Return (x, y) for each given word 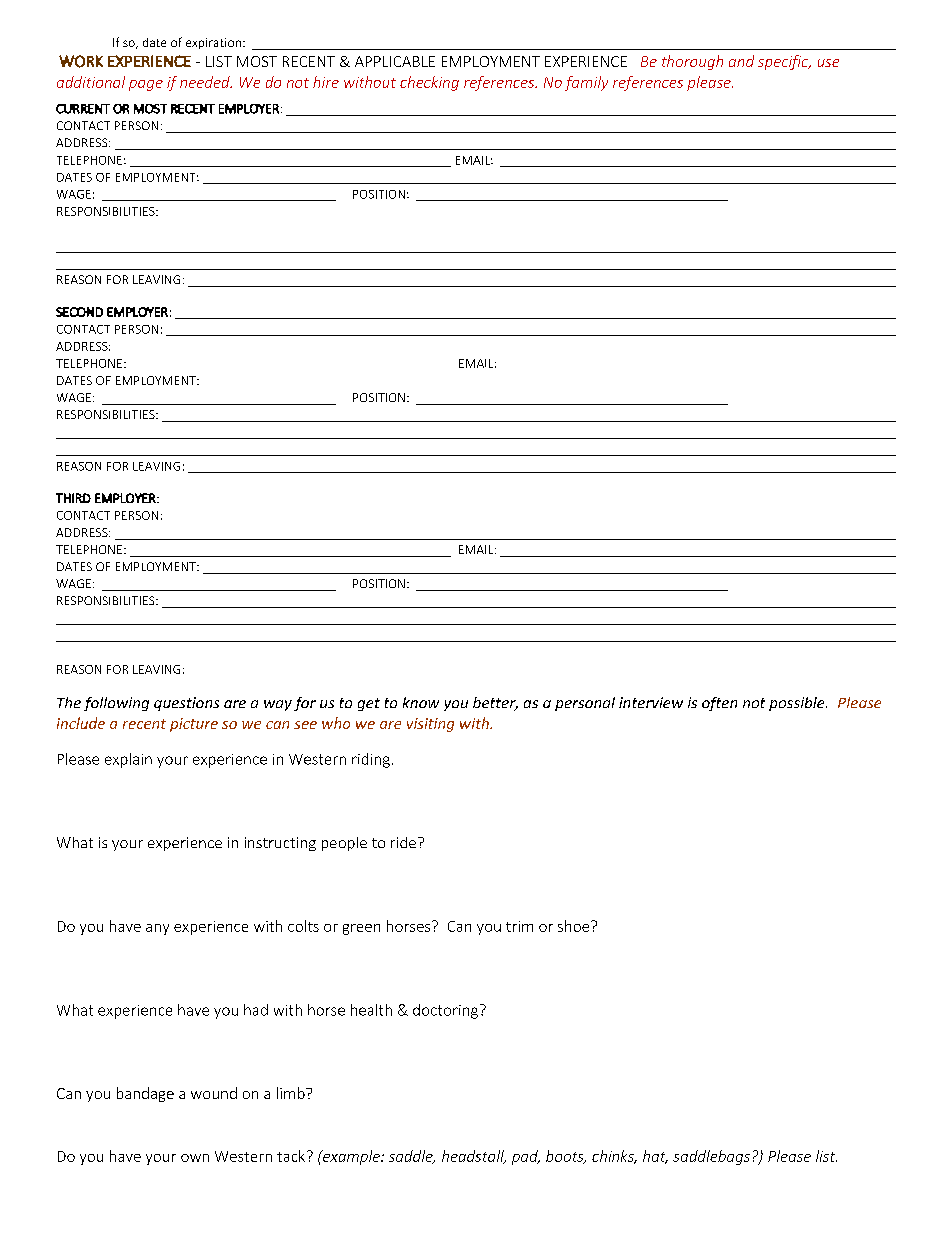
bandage (145, 1094)
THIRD (73, 498)
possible (798, 704)
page (146, 85)
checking (429, 83)
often (719, 704)
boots (566, 1157)
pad (526, 1157)
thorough (692, 62)
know (421, 702)
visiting (430, 725)
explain (128, 760)
